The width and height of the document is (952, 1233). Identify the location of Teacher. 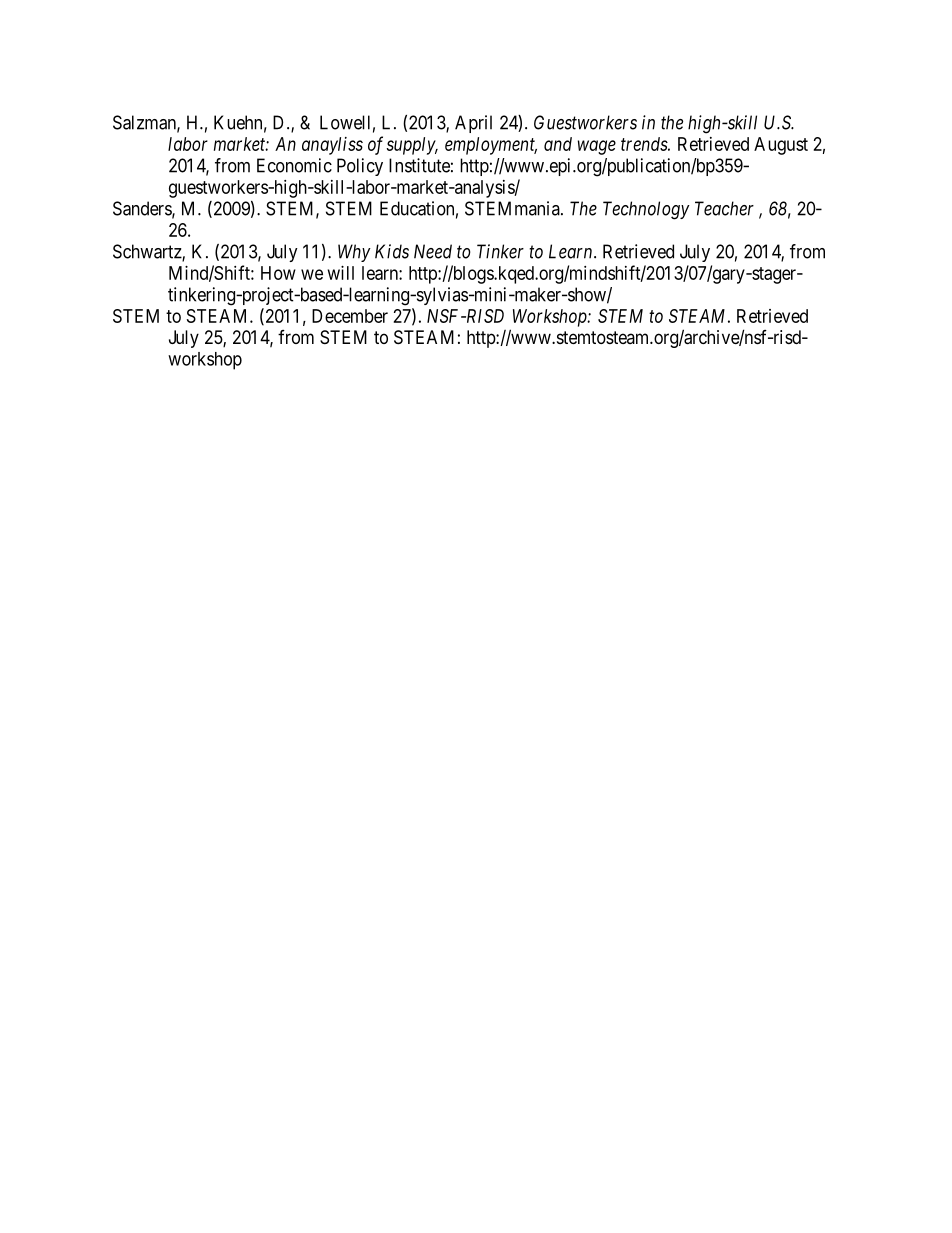
(724, 208).
